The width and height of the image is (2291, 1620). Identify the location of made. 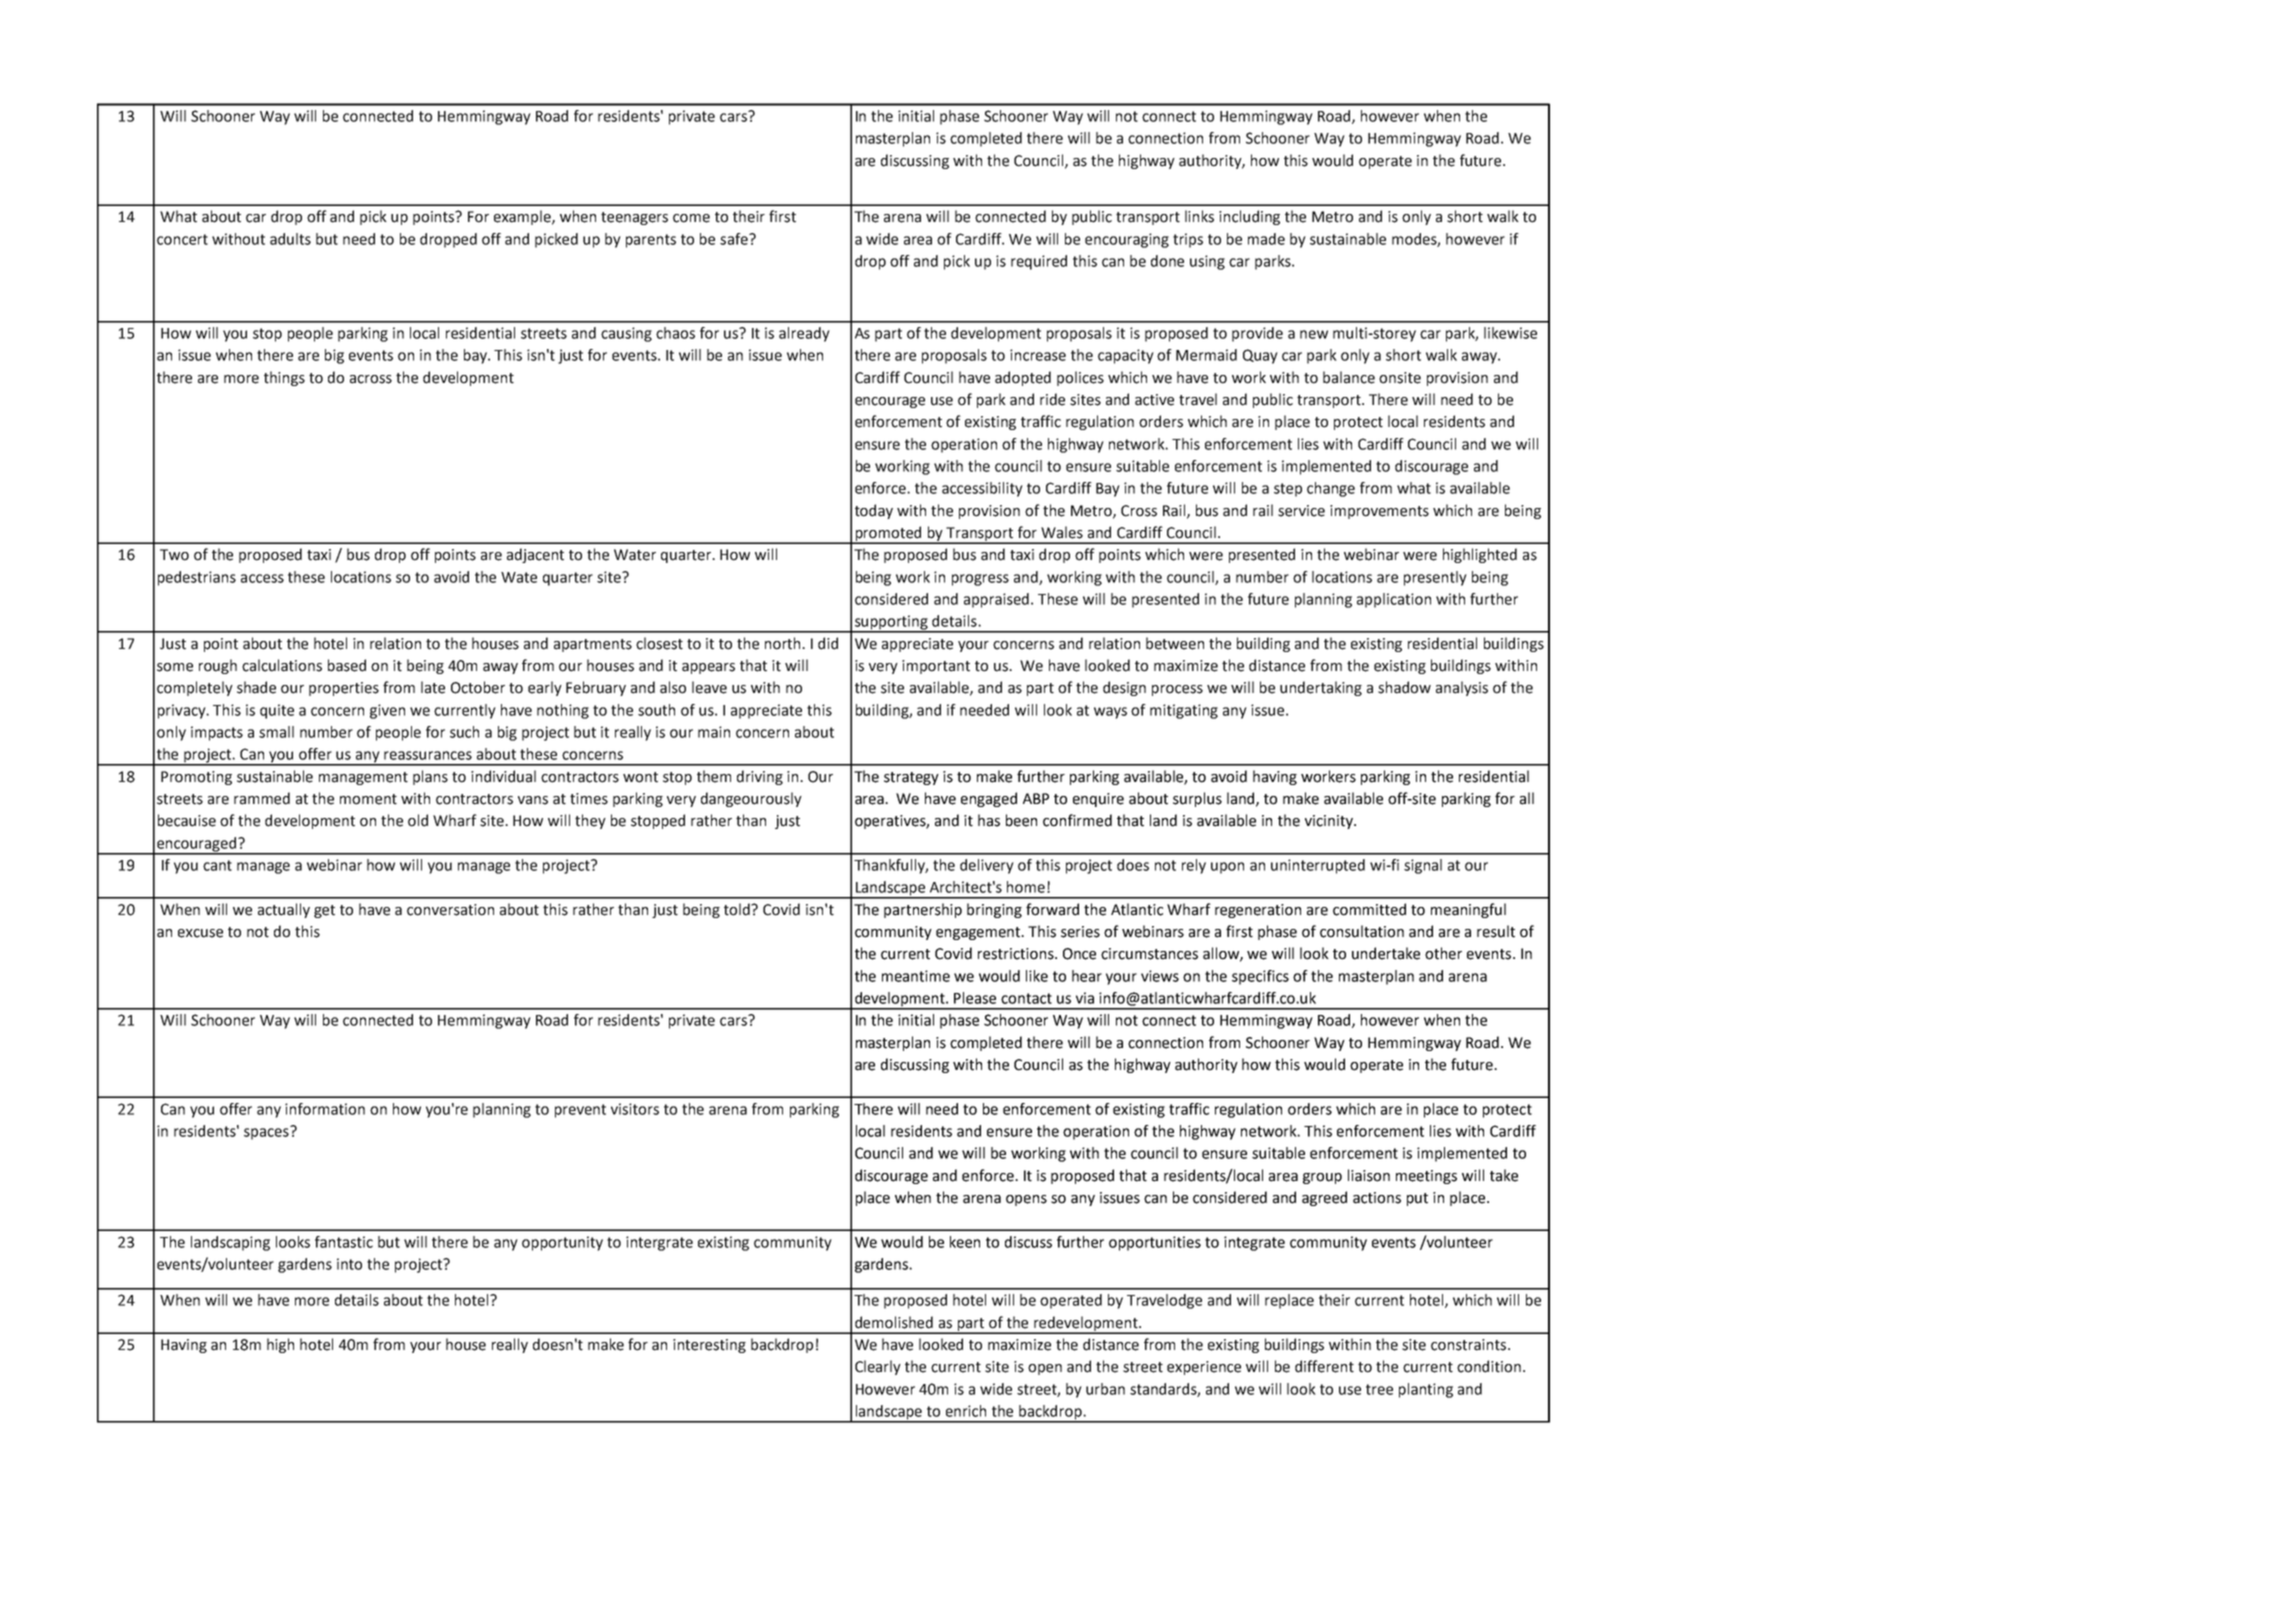
(1266, 239).
